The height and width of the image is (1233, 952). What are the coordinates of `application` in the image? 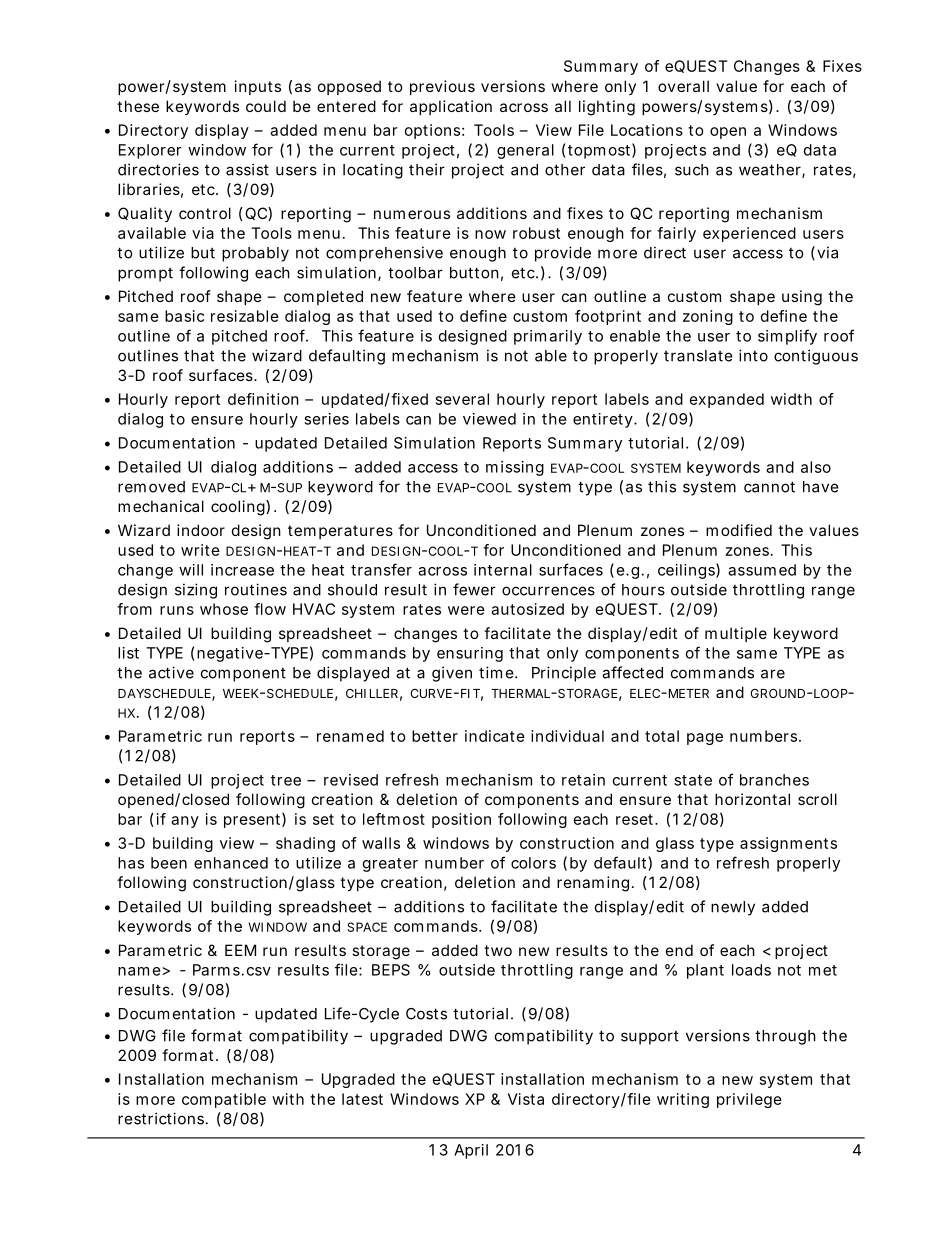 It's located at (451, 107).
